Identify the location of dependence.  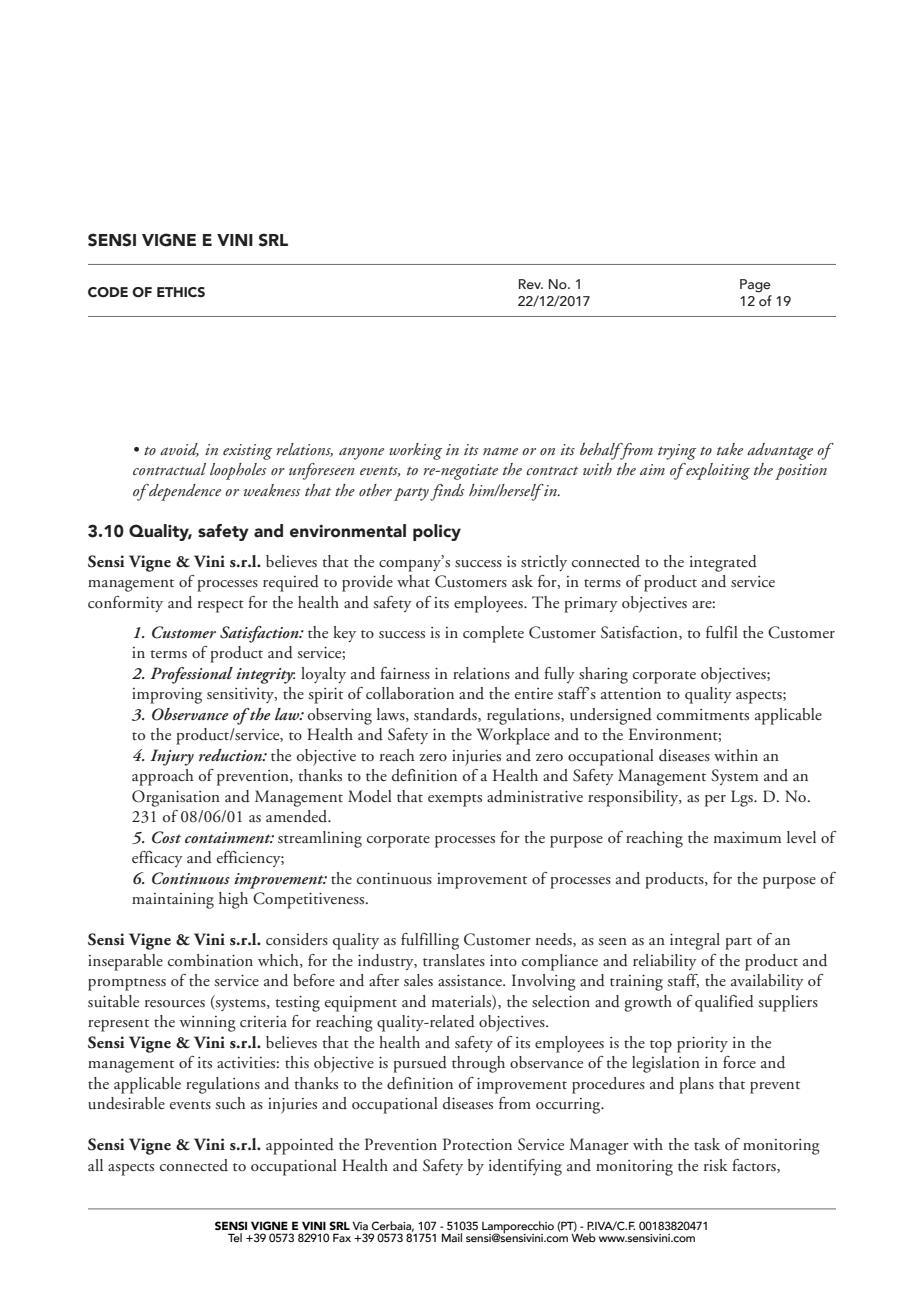
(184, 492).
